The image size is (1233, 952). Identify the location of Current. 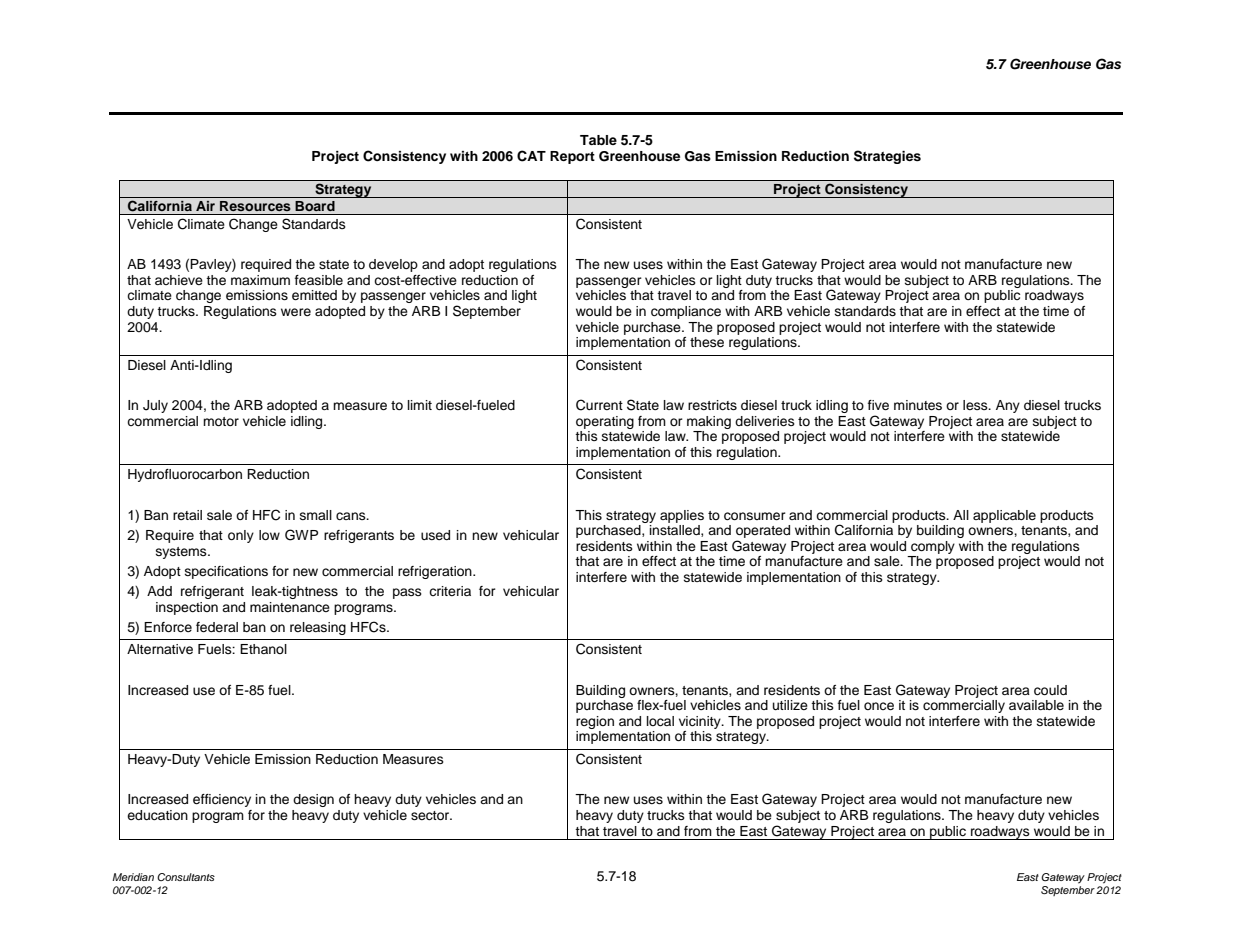
(599, 405).
